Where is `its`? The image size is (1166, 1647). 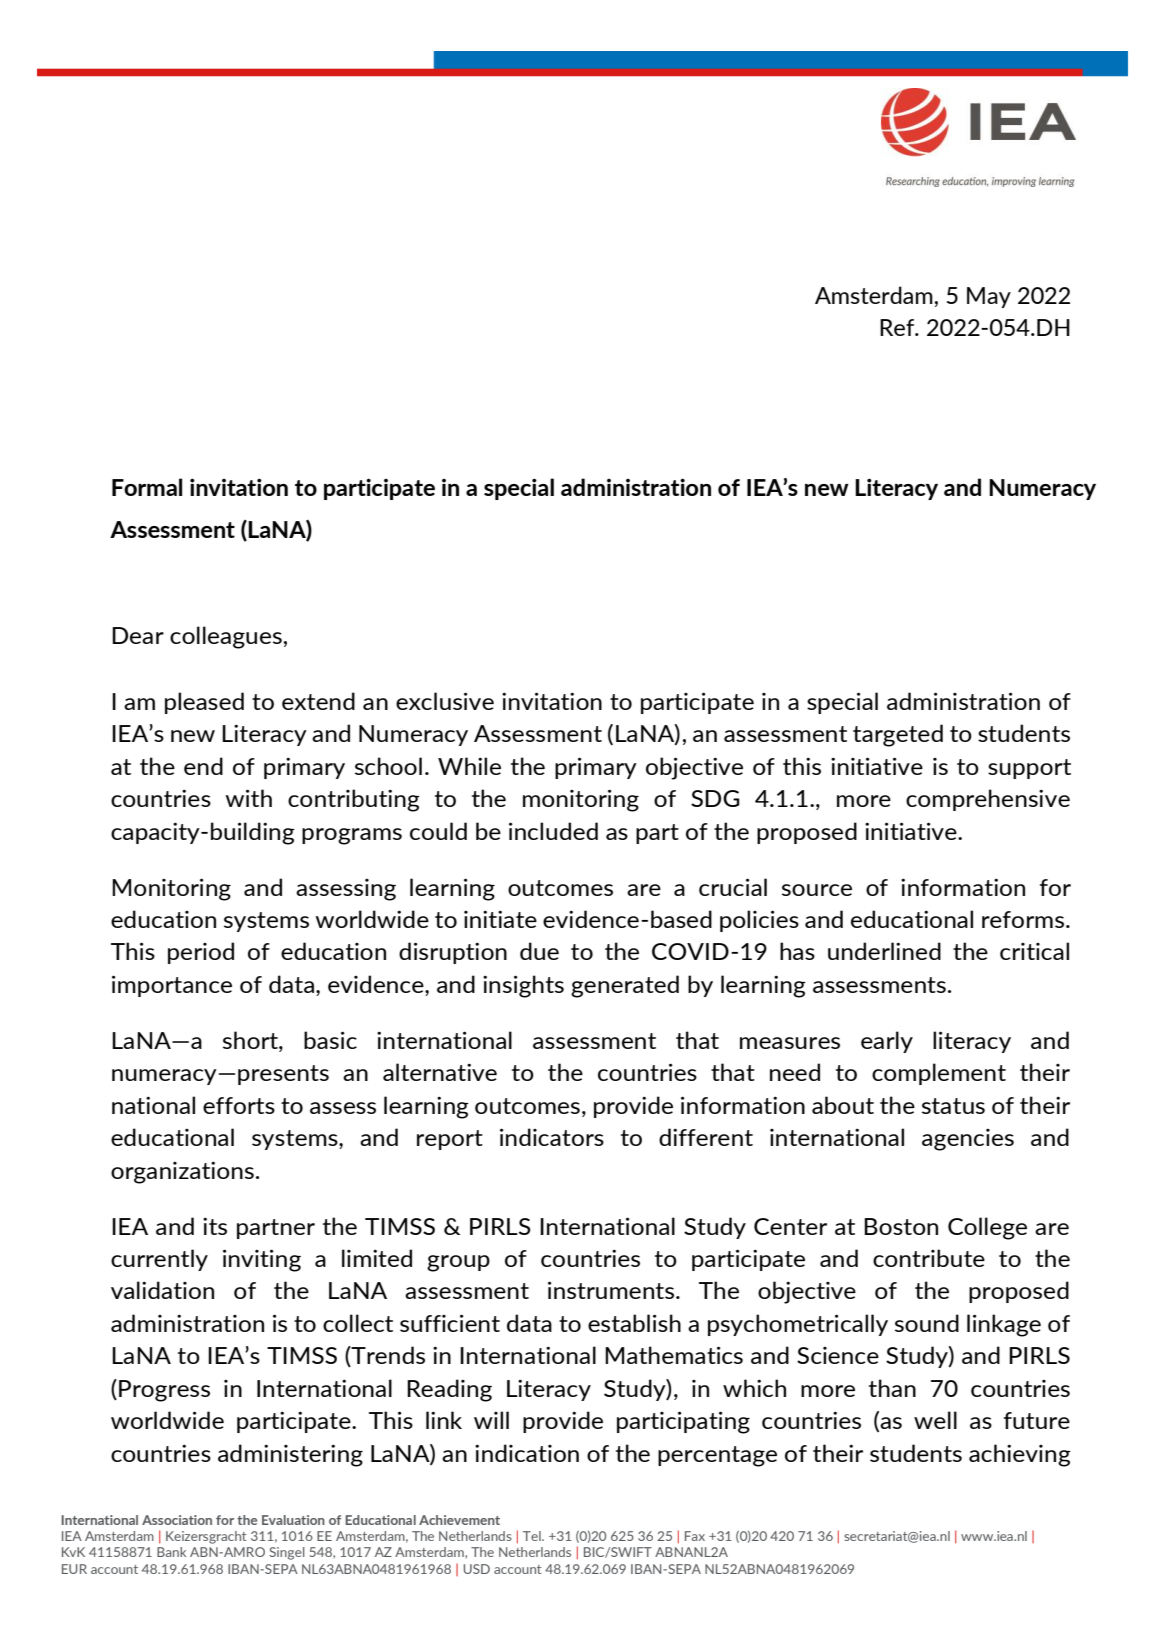
its is located at coordinates (215, 1226).
